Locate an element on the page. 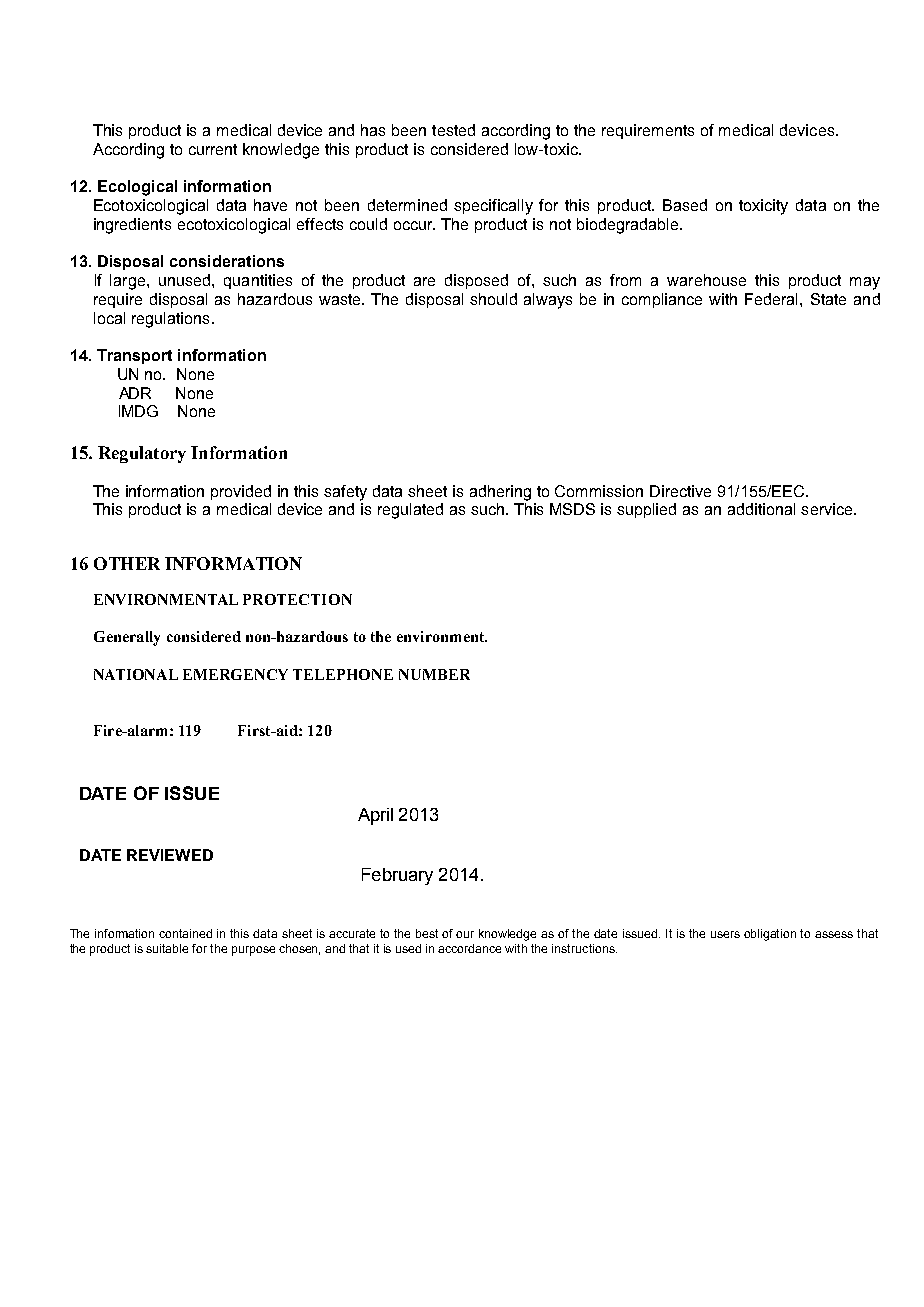 This image has width=924, height=1307. obligation is located at coordinates (770, 935).
